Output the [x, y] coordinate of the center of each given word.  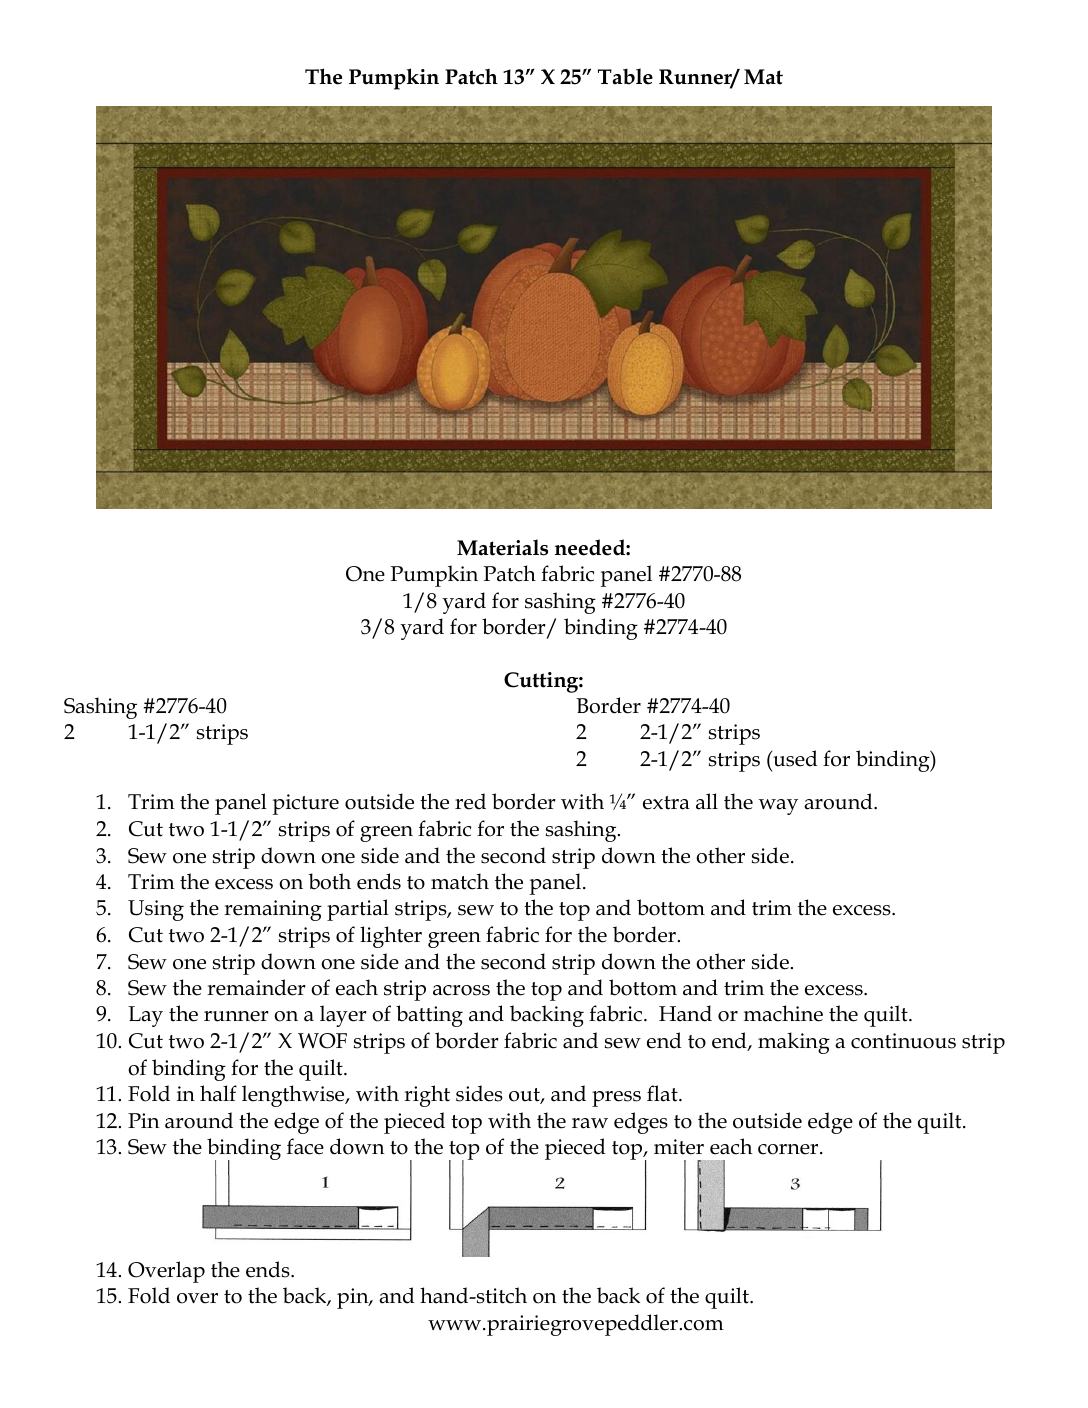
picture [305, 804]
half [218, 1093]
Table [625, 76]
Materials [502, 547]
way [778, 807]
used [794, 758]
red [470, 801]
